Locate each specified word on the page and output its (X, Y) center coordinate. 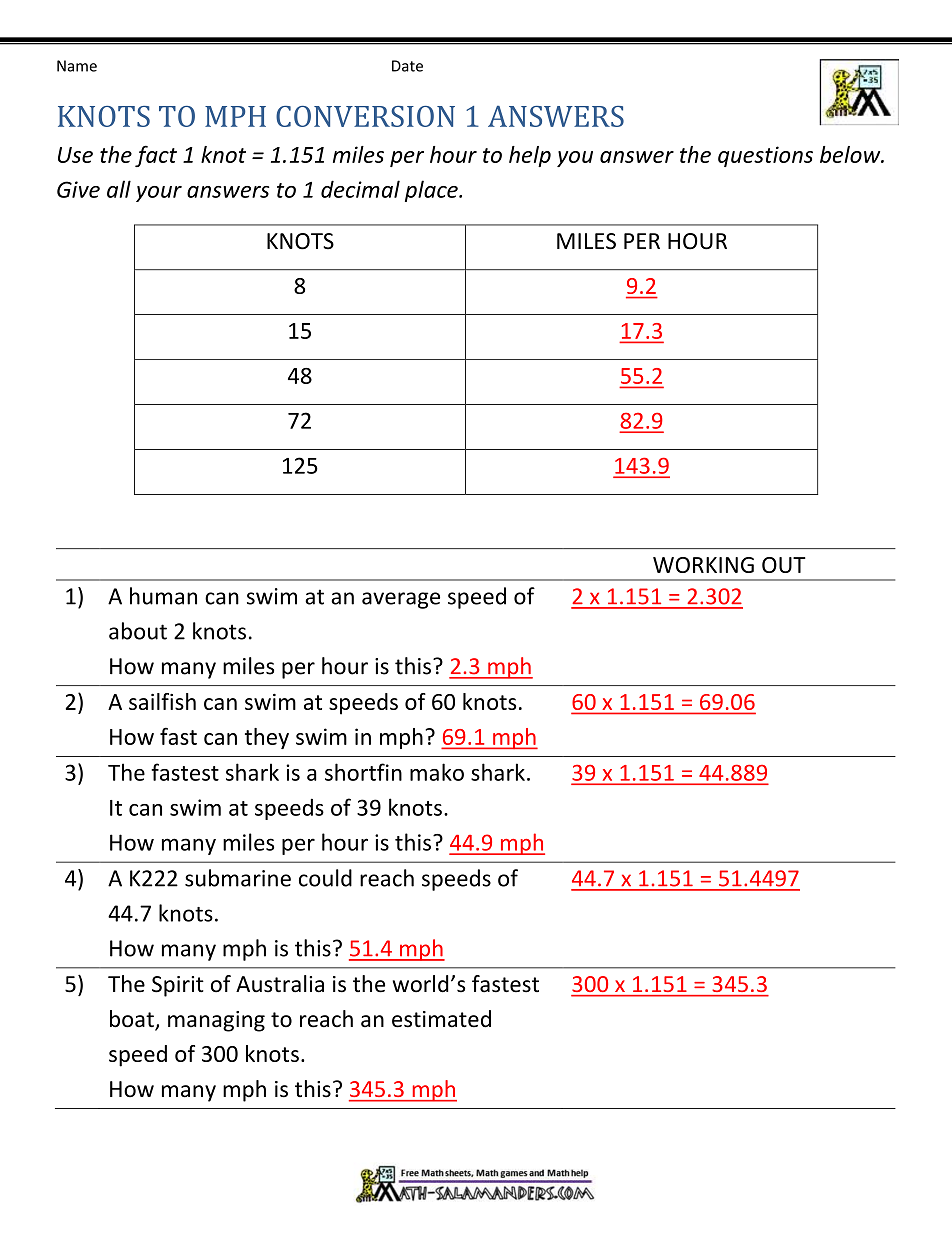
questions (765, 156)
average (401, 600)
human (163, 596)
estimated (441, 1019)
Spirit (178, 986)
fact (156, 156)
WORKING (703, 565)
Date (407, 66)
